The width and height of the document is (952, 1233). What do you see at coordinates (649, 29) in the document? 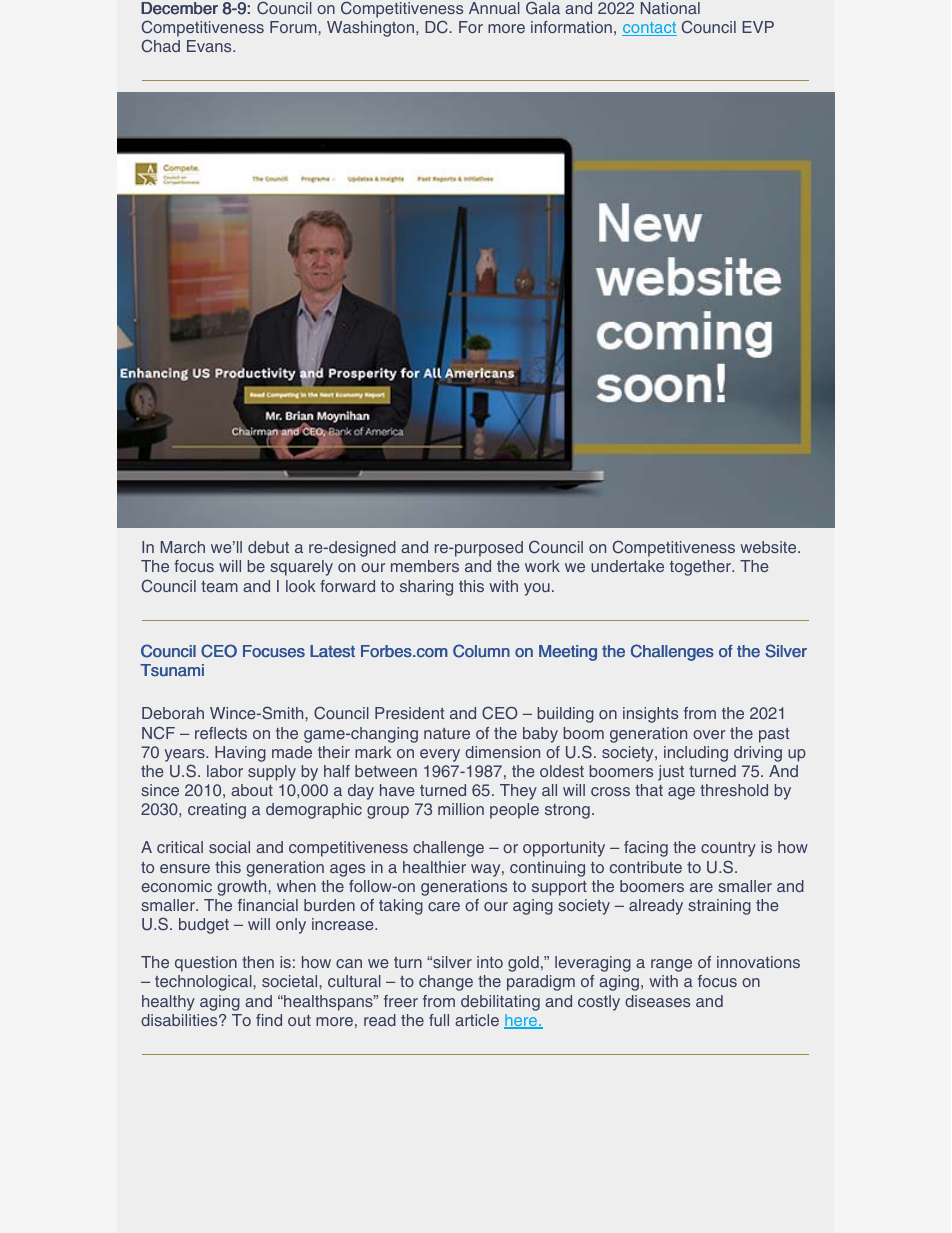
I see `contact` at bounding box center [649, 29].
